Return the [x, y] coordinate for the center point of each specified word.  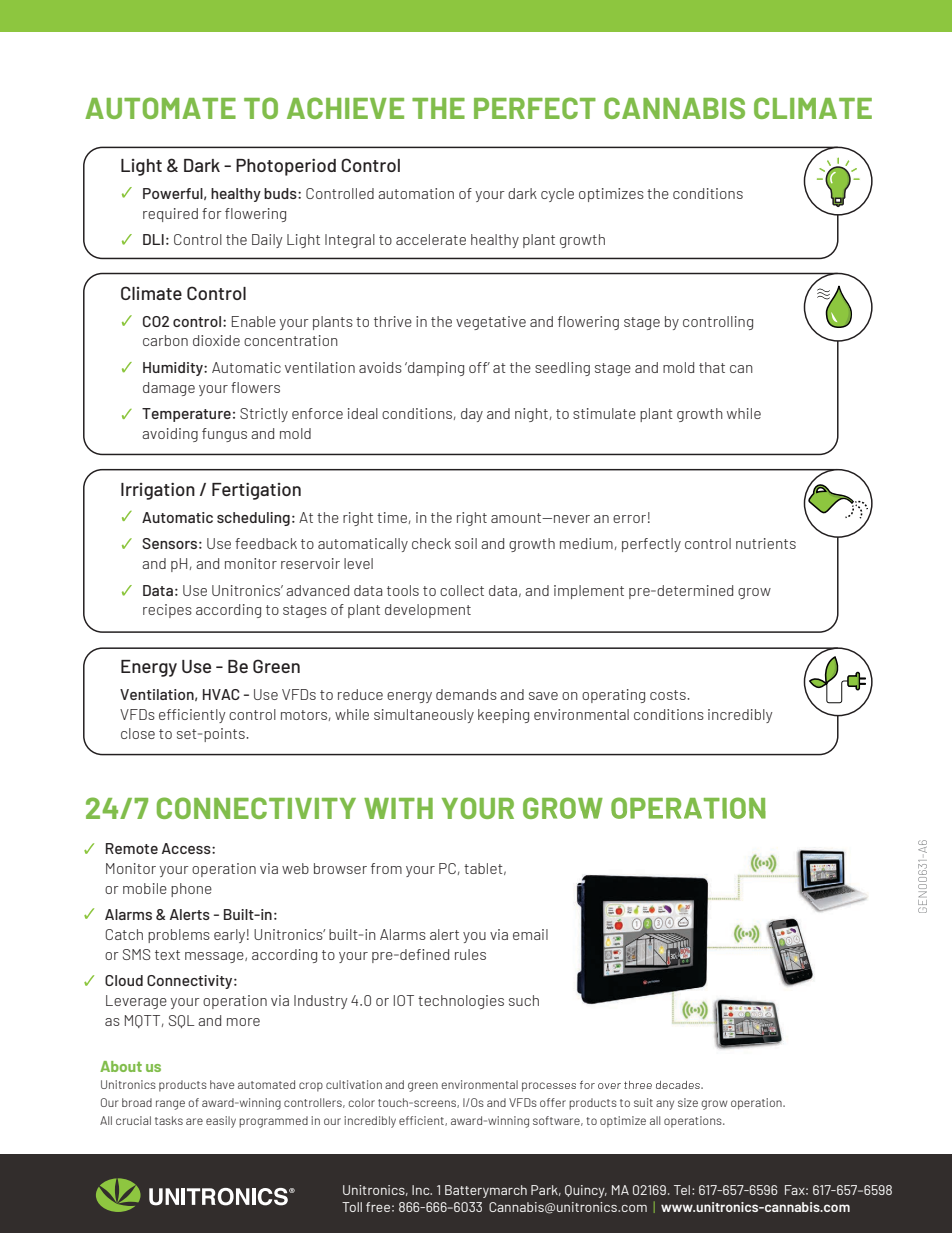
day [472, 415]
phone [191, 890]
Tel [682, 1190]
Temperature [186, 415]
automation [416, 193]
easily [221, 1122]
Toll [352, 1207]
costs [669, 695]
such [524, 1000]
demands [466, 694]
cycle [557, 195]
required [170, 215]
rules [470, 954]
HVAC [221, 694]
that [712, 367]
